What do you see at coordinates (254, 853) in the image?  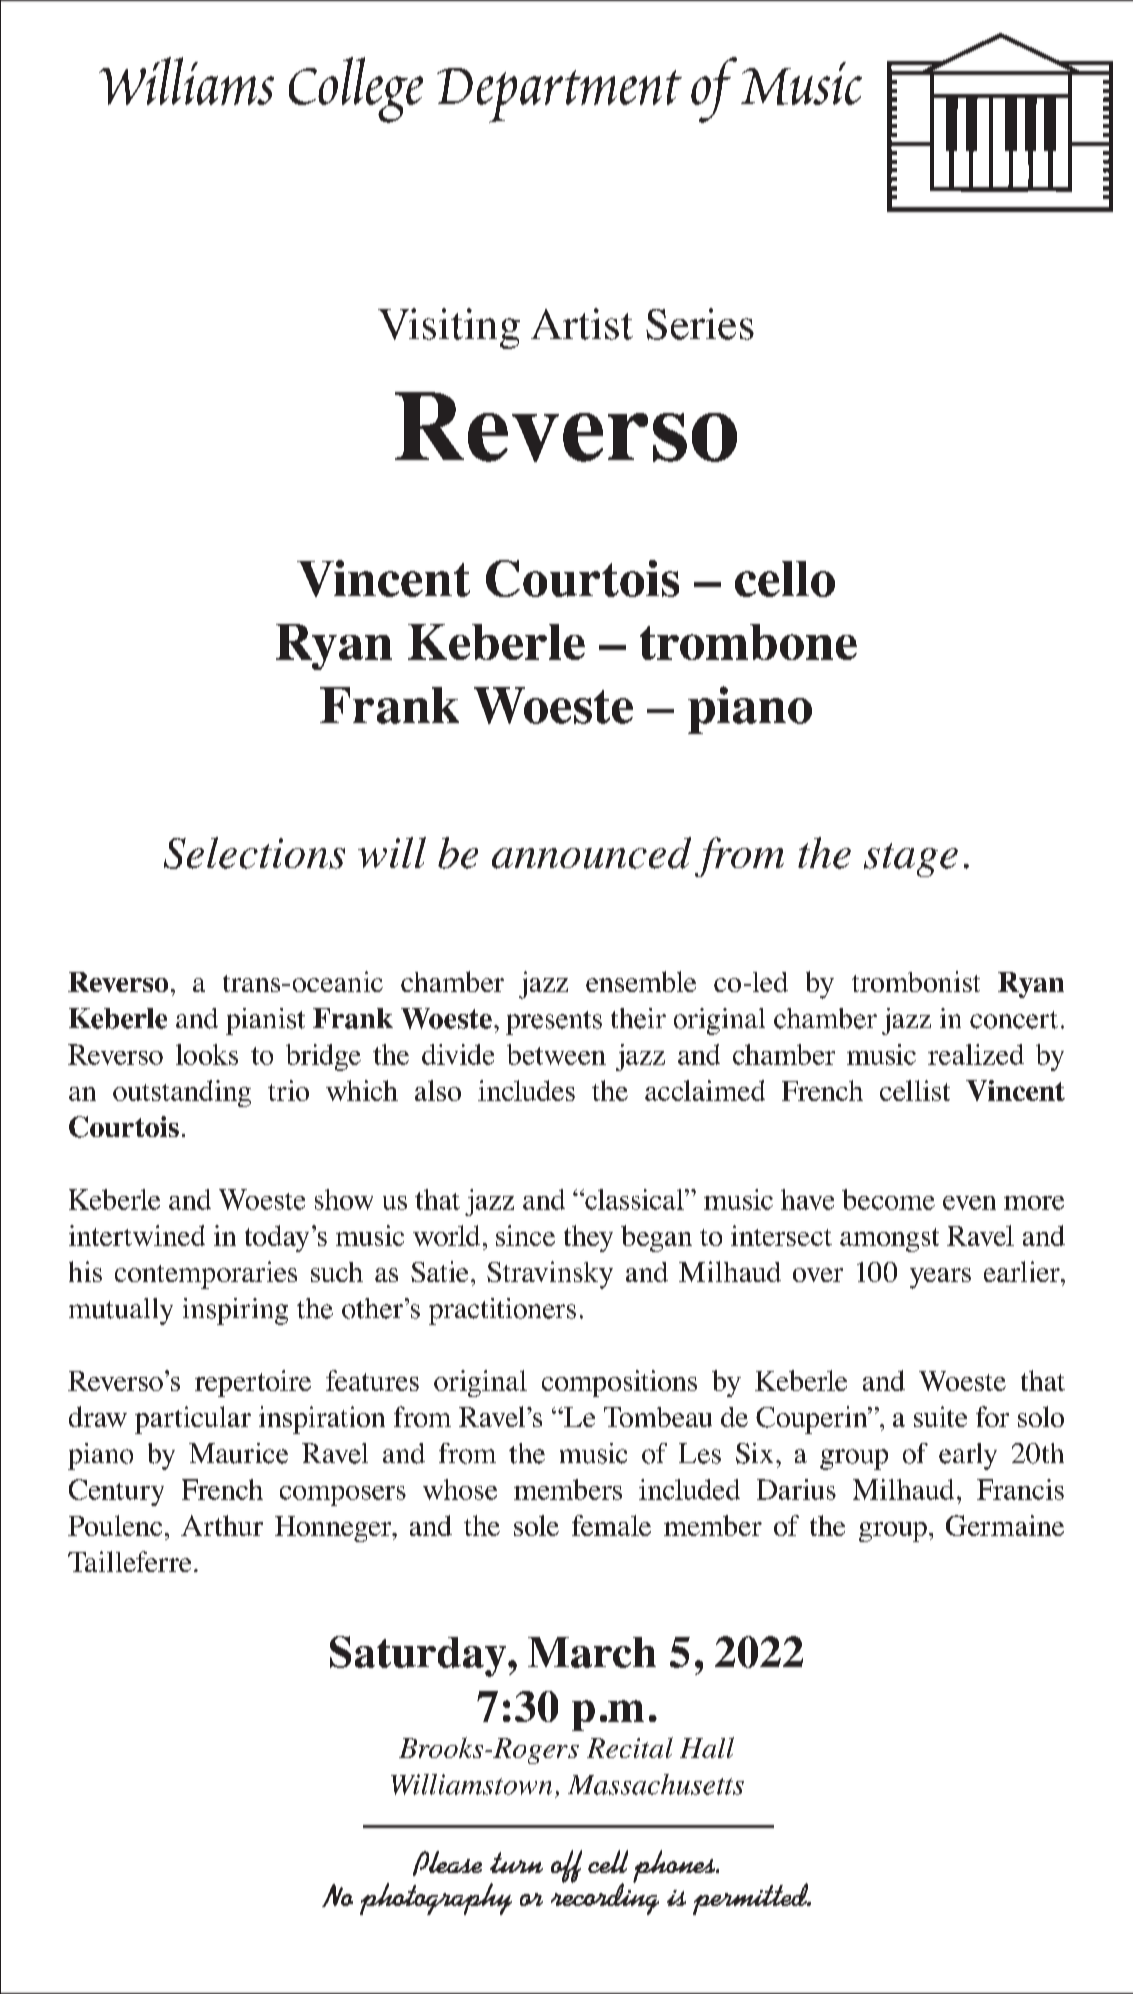 I see `Selections` at bounding box center [254, 853].
